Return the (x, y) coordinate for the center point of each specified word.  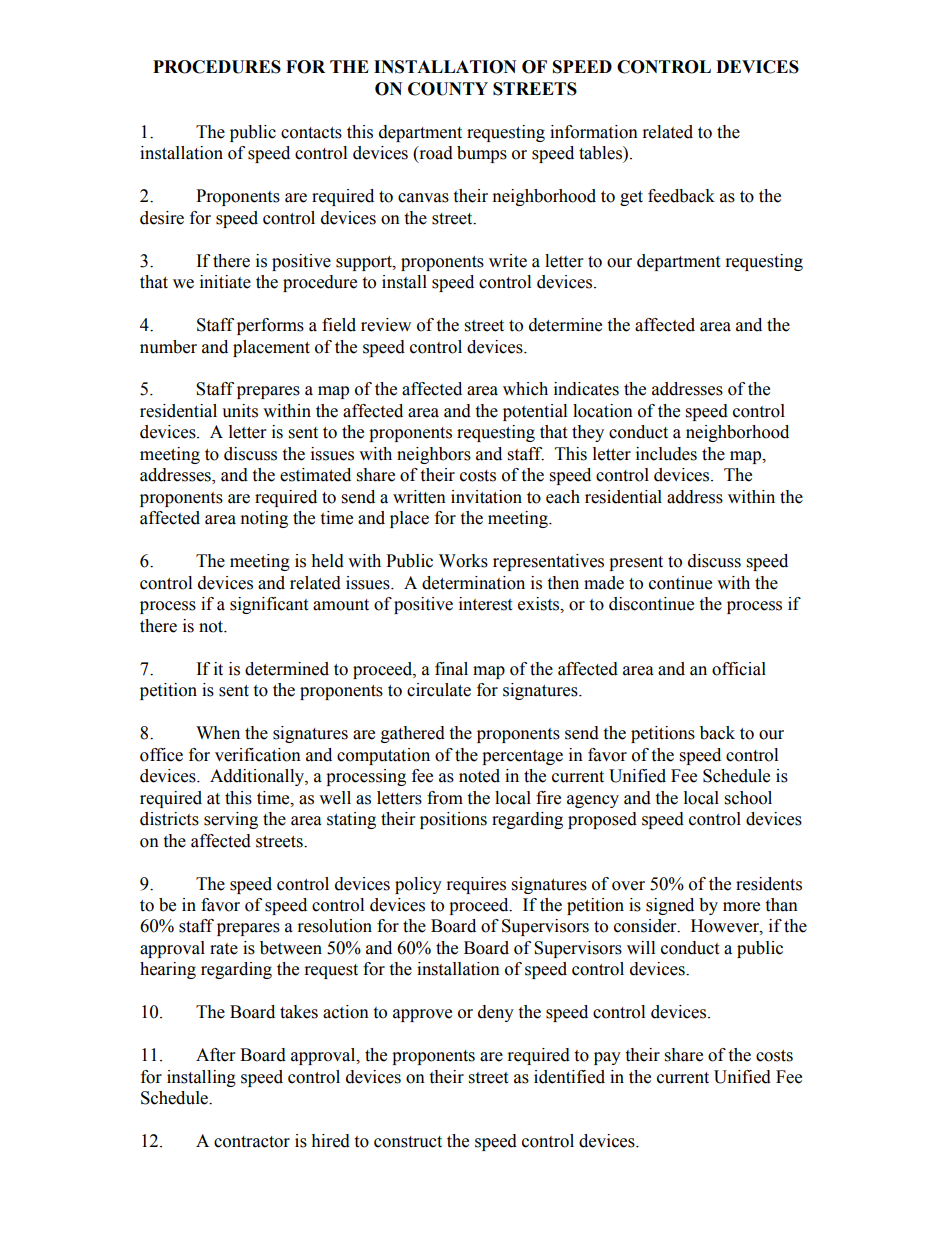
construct (408, 1142)
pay (607, 1058)
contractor (252, 1142)
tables (601, 153)
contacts (311, 133)
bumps (482, 154)
